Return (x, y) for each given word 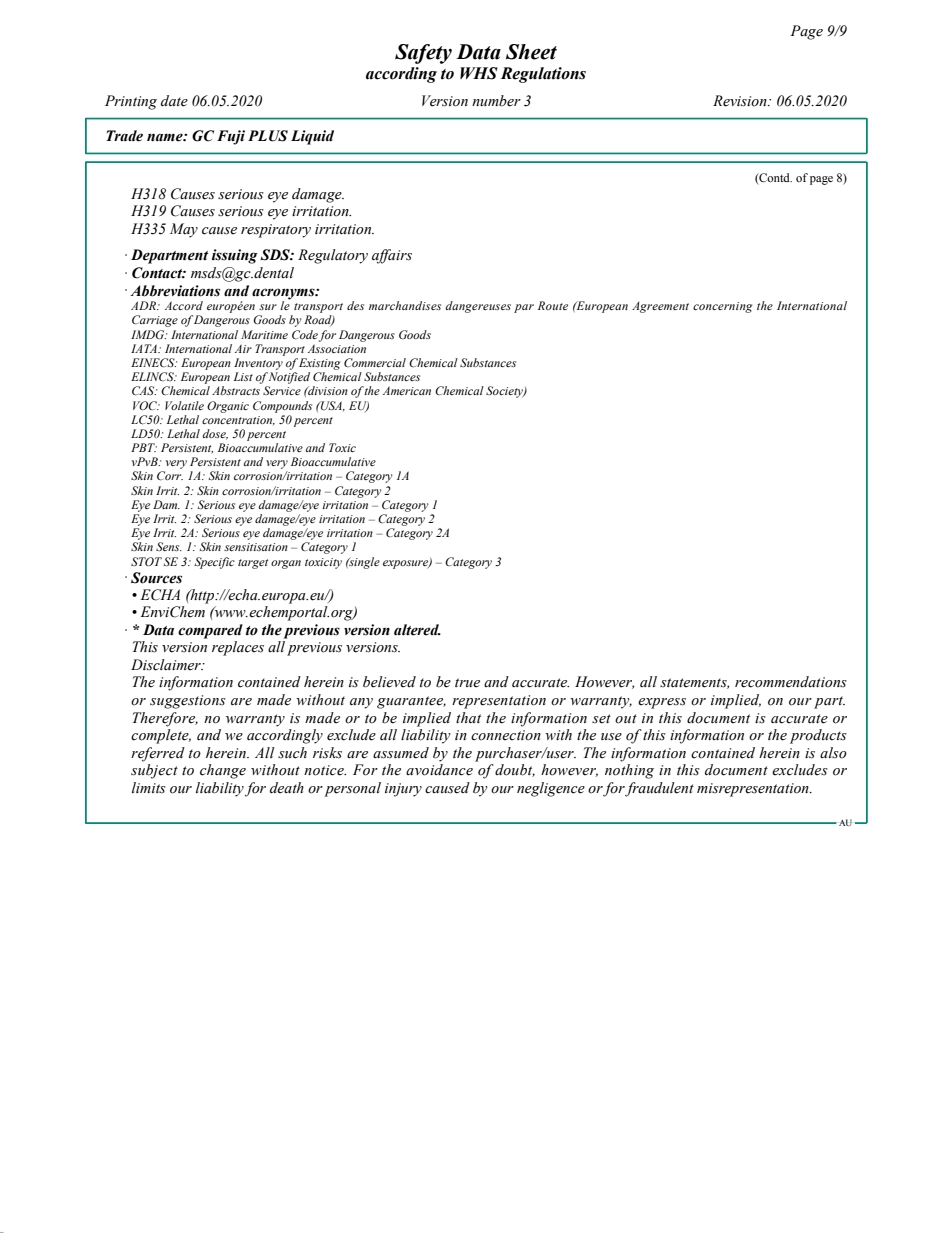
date (174, 101)
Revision (741, 101)
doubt (515, 770)
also (833, 753)
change (223, 771)
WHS (479, 73)
